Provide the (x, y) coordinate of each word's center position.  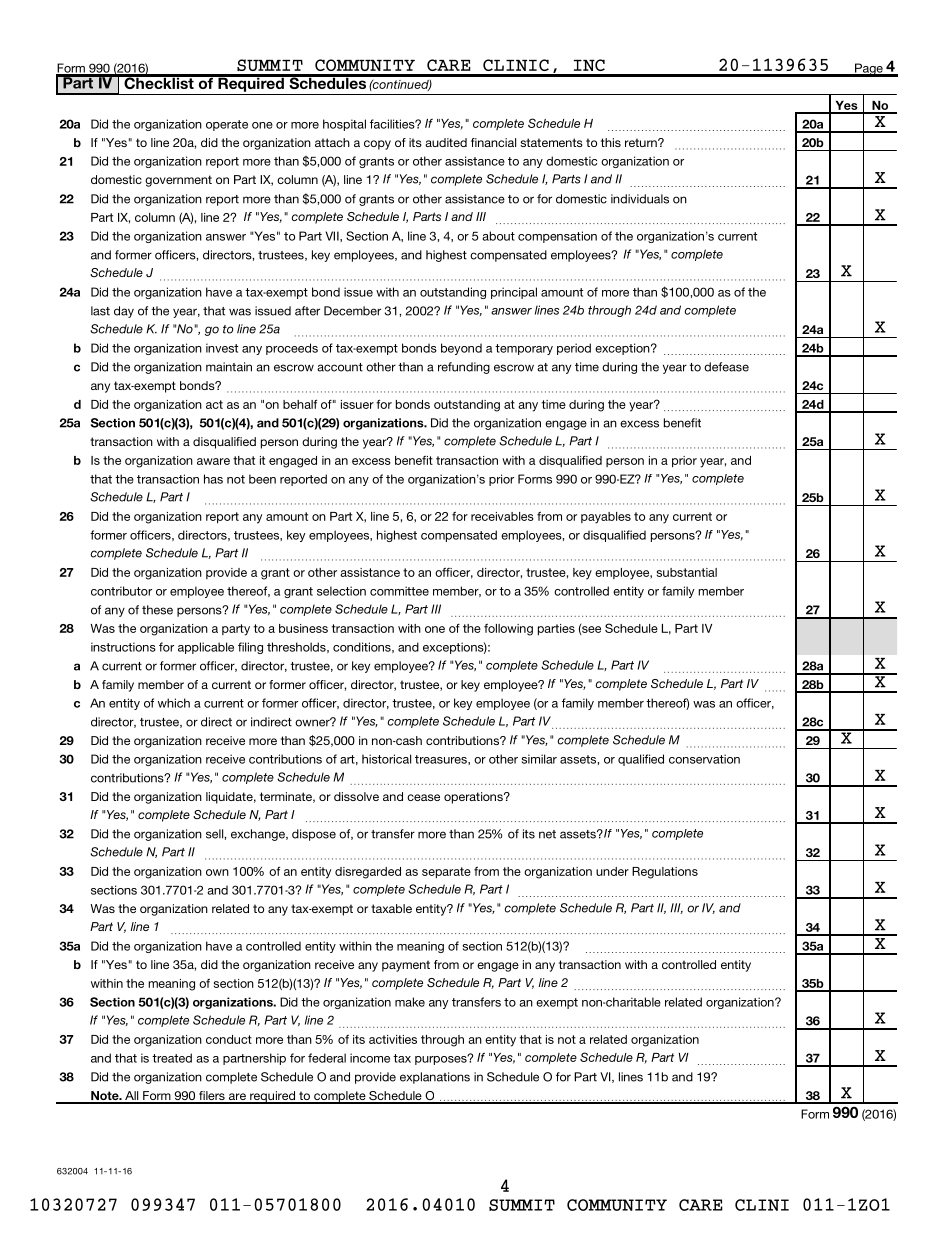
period (574, 349)
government (178, 181)
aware (213, 461)
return (642, 142)
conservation (704, 759)
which (174, 703)
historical (386, 759)
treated (172, 1058)
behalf (300, 404)
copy (377, 145)
